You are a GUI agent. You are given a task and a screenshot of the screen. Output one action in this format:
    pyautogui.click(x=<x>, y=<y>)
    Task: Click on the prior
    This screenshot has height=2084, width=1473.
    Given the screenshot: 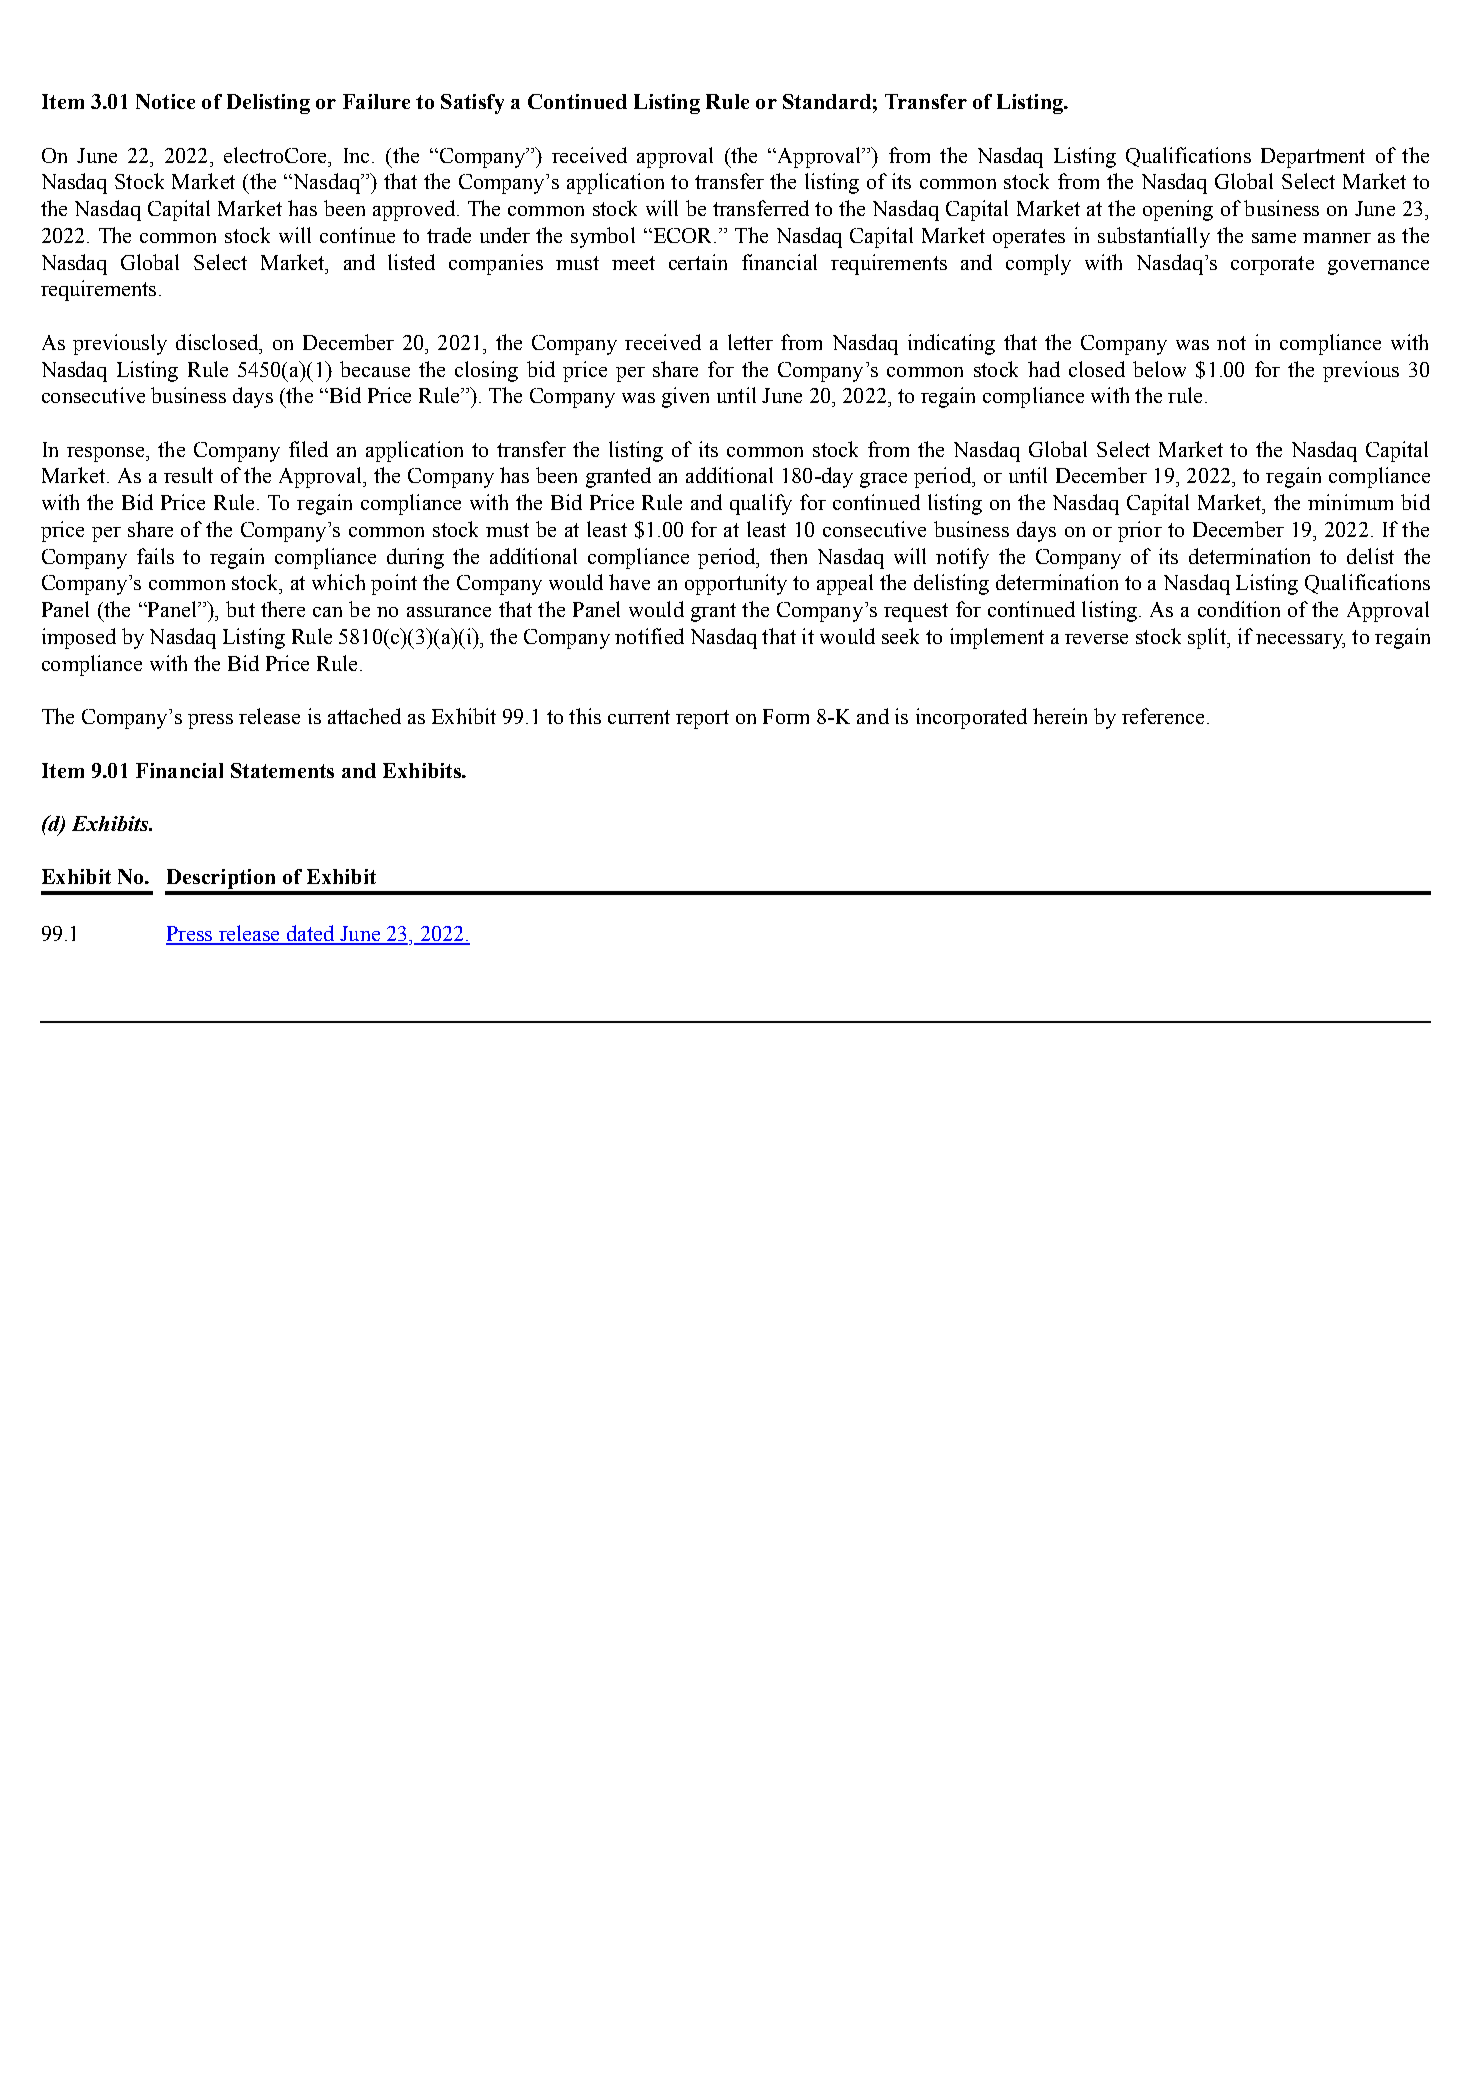 What is the action you would take?
    pyautogui.click(x=1140, y=531)
